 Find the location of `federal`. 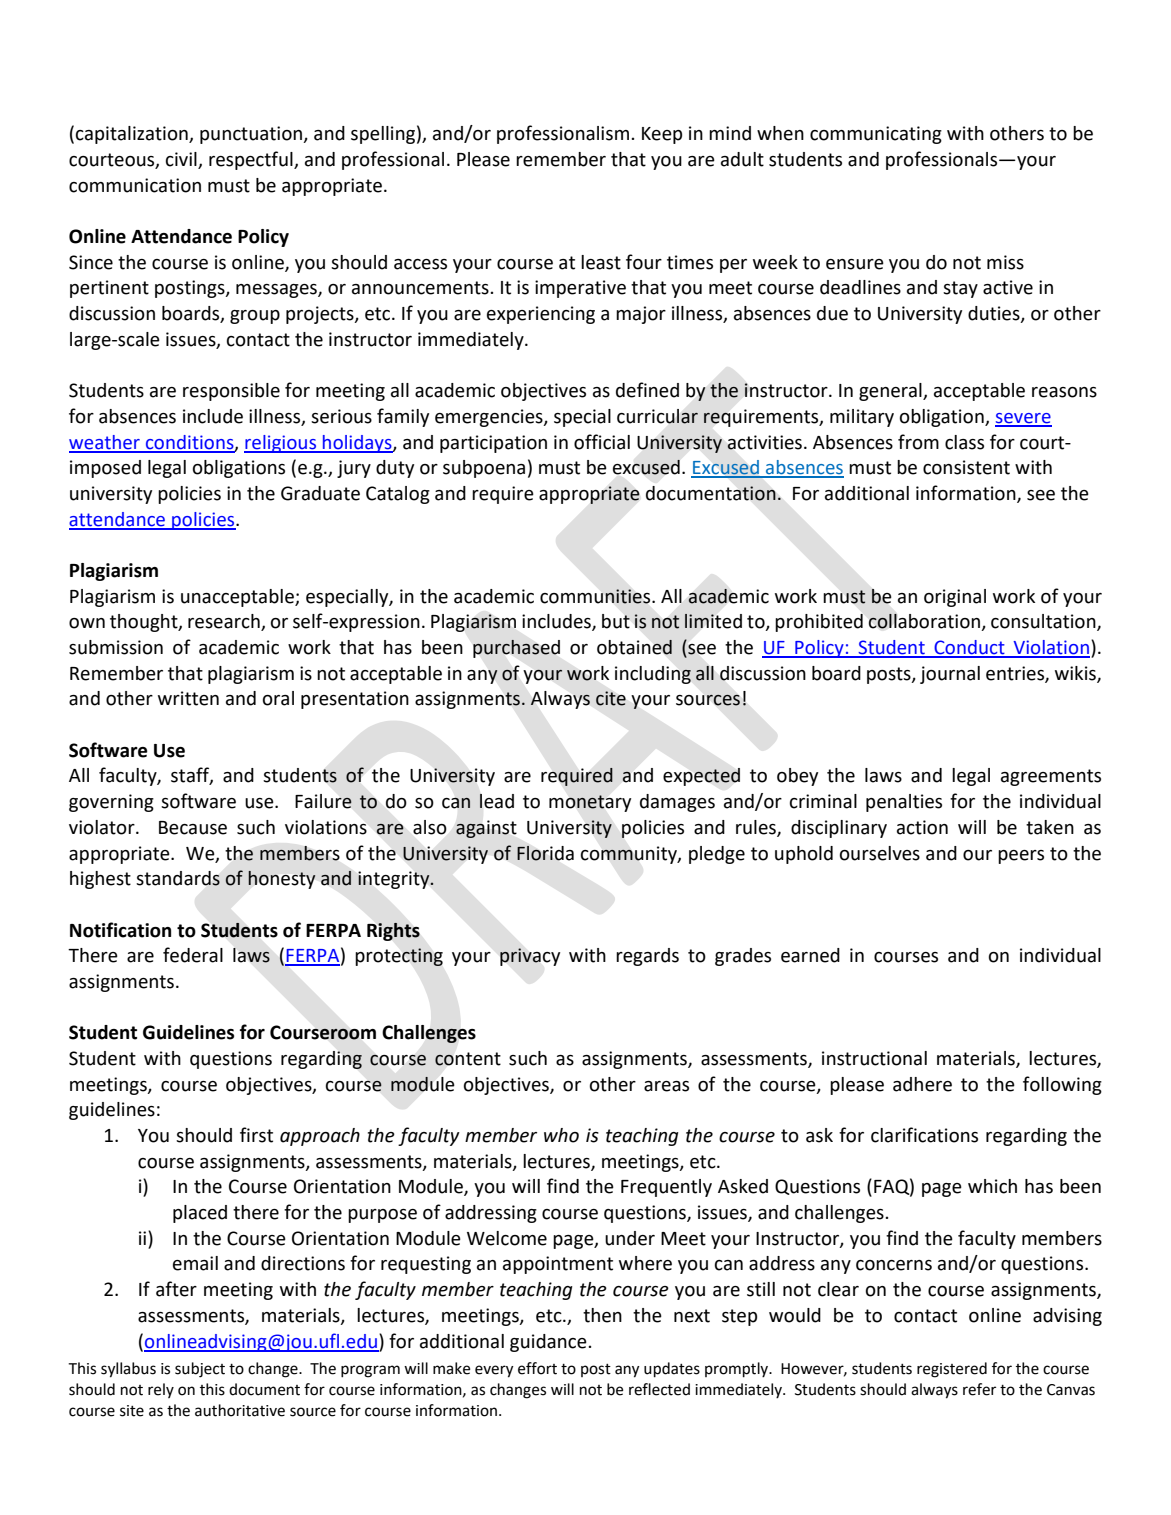

federal is located at coordinates (193, 955).
